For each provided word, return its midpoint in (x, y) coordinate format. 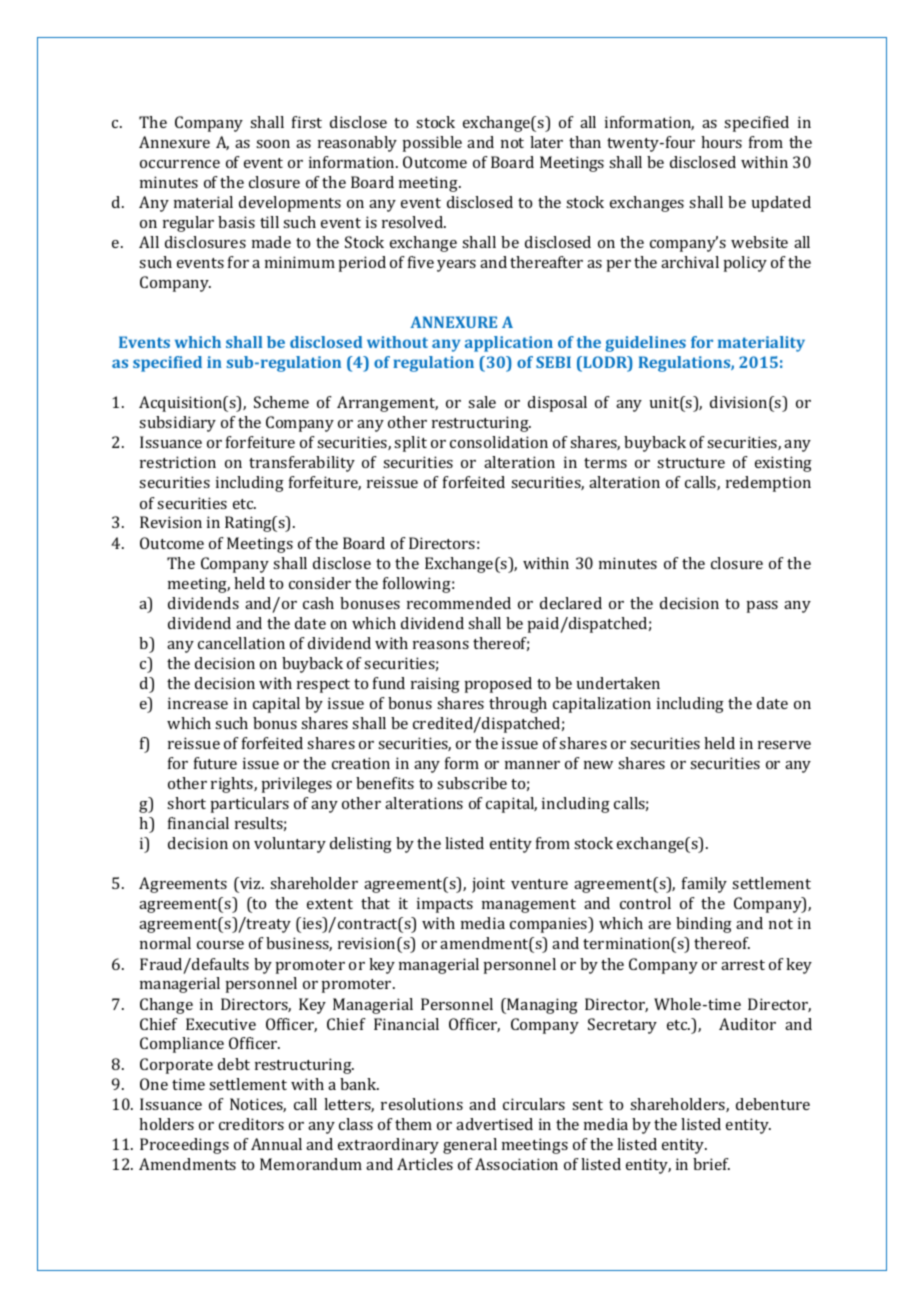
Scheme (281, 402)
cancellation (241, 643)
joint (488, 885)
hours (721, 142)
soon (273, 144)
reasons (441, 645)
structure (691, 463)
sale (482, 402)
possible (432, 144)
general (470, 1146)
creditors (251, 1124)
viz (250, 883)
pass (762, 607)
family (704, 885)
